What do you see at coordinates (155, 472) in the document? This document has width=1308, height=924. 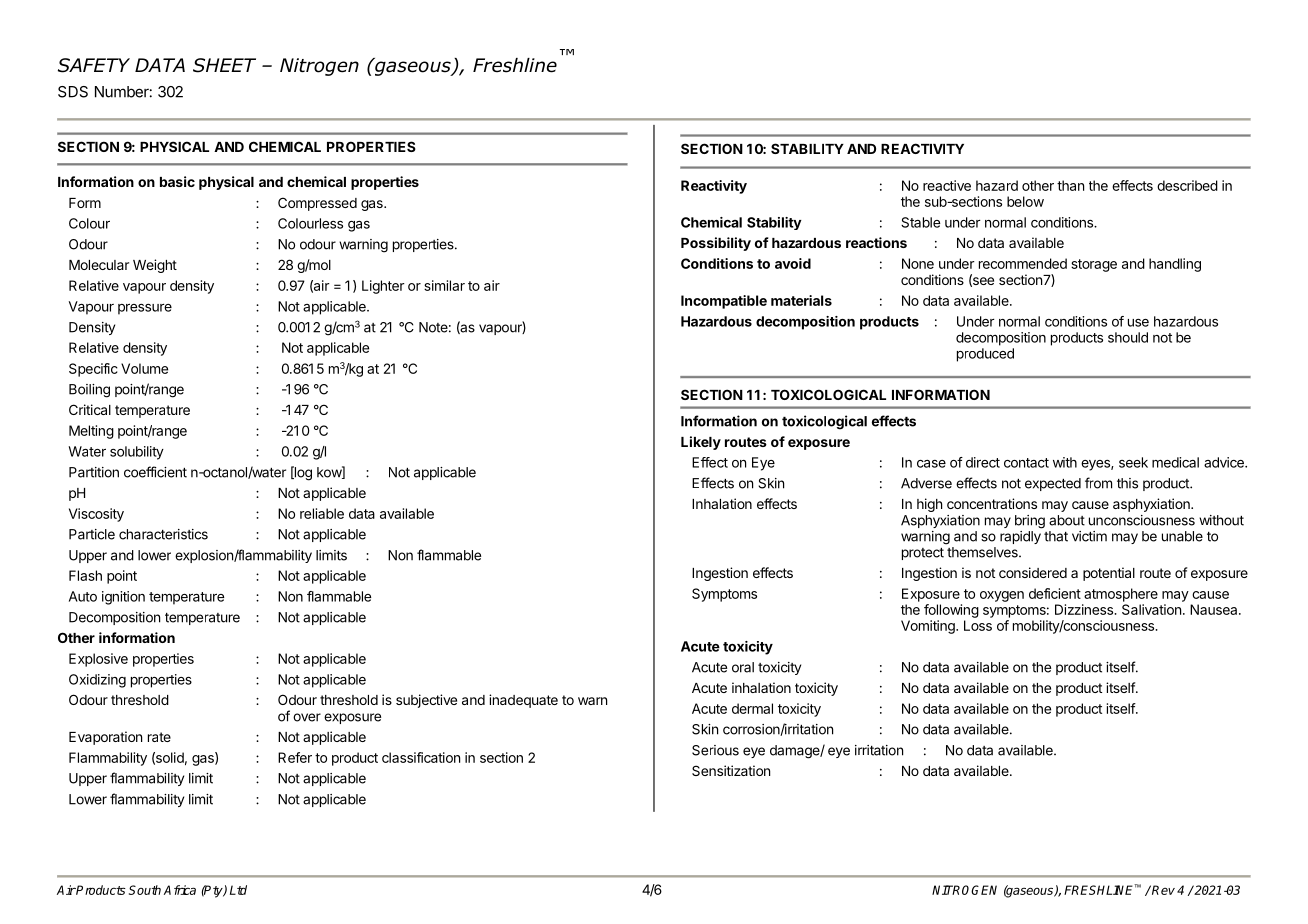 I see `coefficient` at bounding box center [155, 472].
